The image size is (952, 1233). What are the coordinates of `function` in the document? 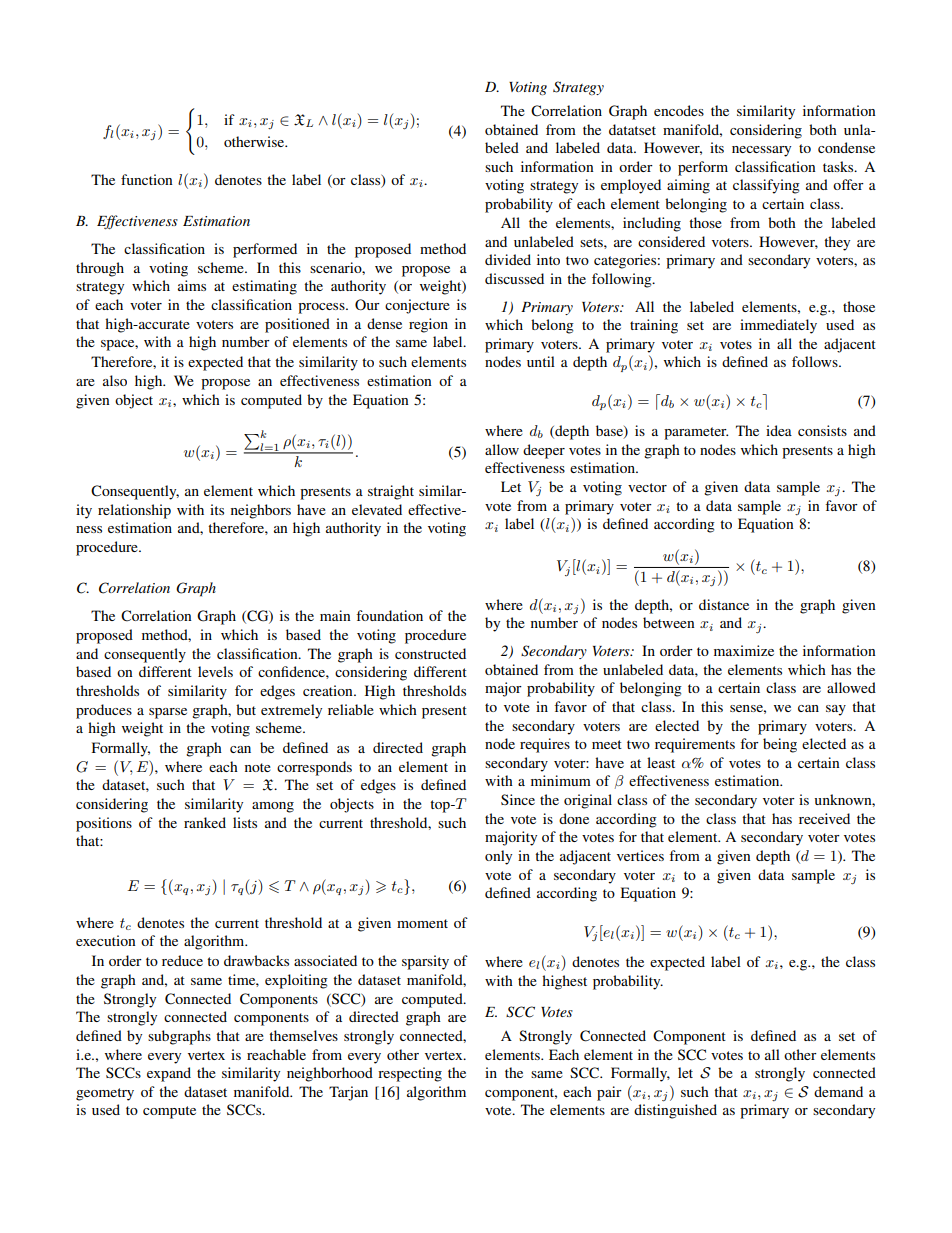 It's located at (147, 179).
